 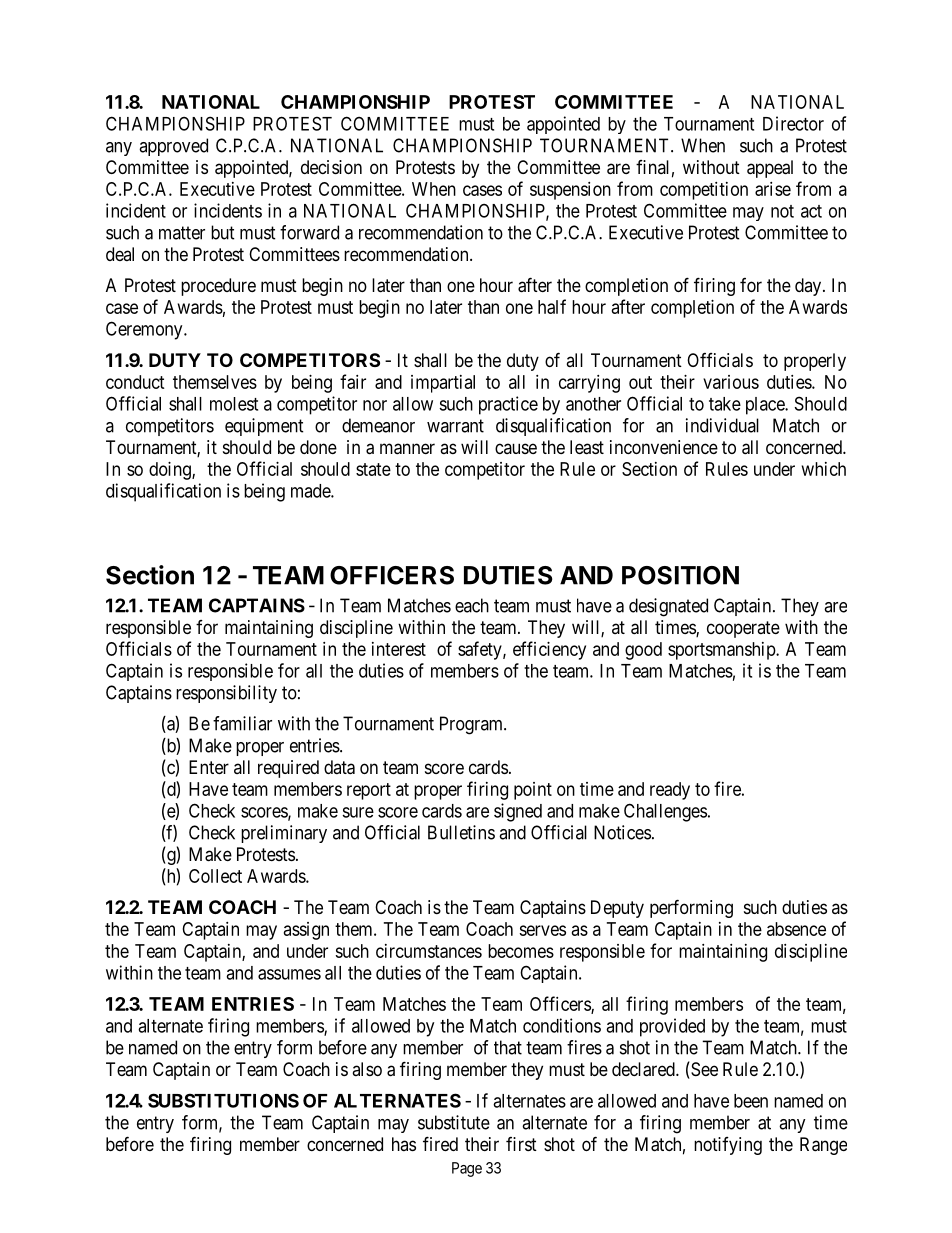 What do you see at coordinates (264, 427) in the page?
I see `equipment` at bounding box center [264, 427].
